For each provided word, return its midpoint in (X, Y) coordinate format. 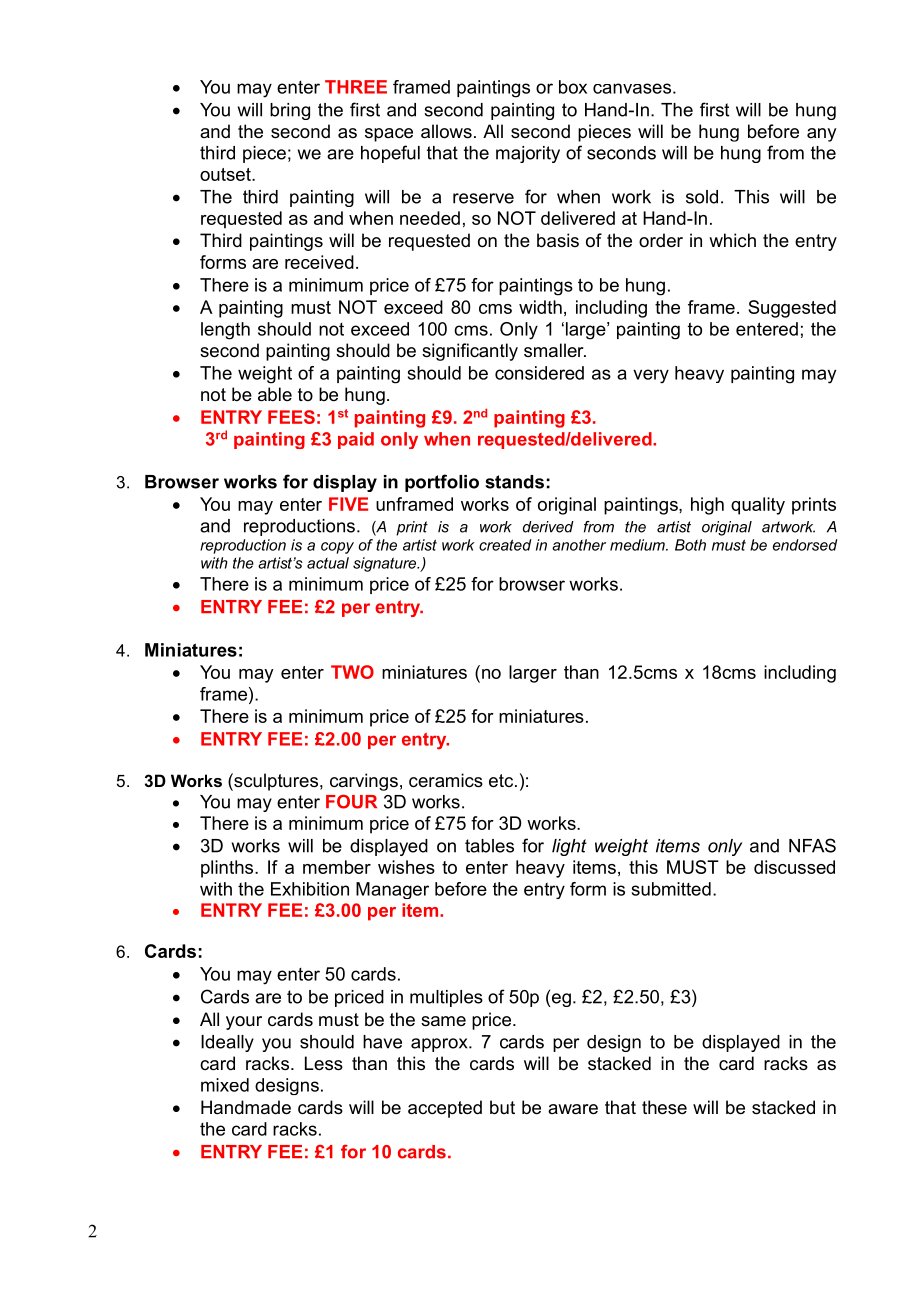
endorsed (805, 545)
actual (328, 563)
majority (528, 154)
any (821, 135)
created (505, 545)
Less (324, 1063)
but (502, 1107)
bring (290, 111)
